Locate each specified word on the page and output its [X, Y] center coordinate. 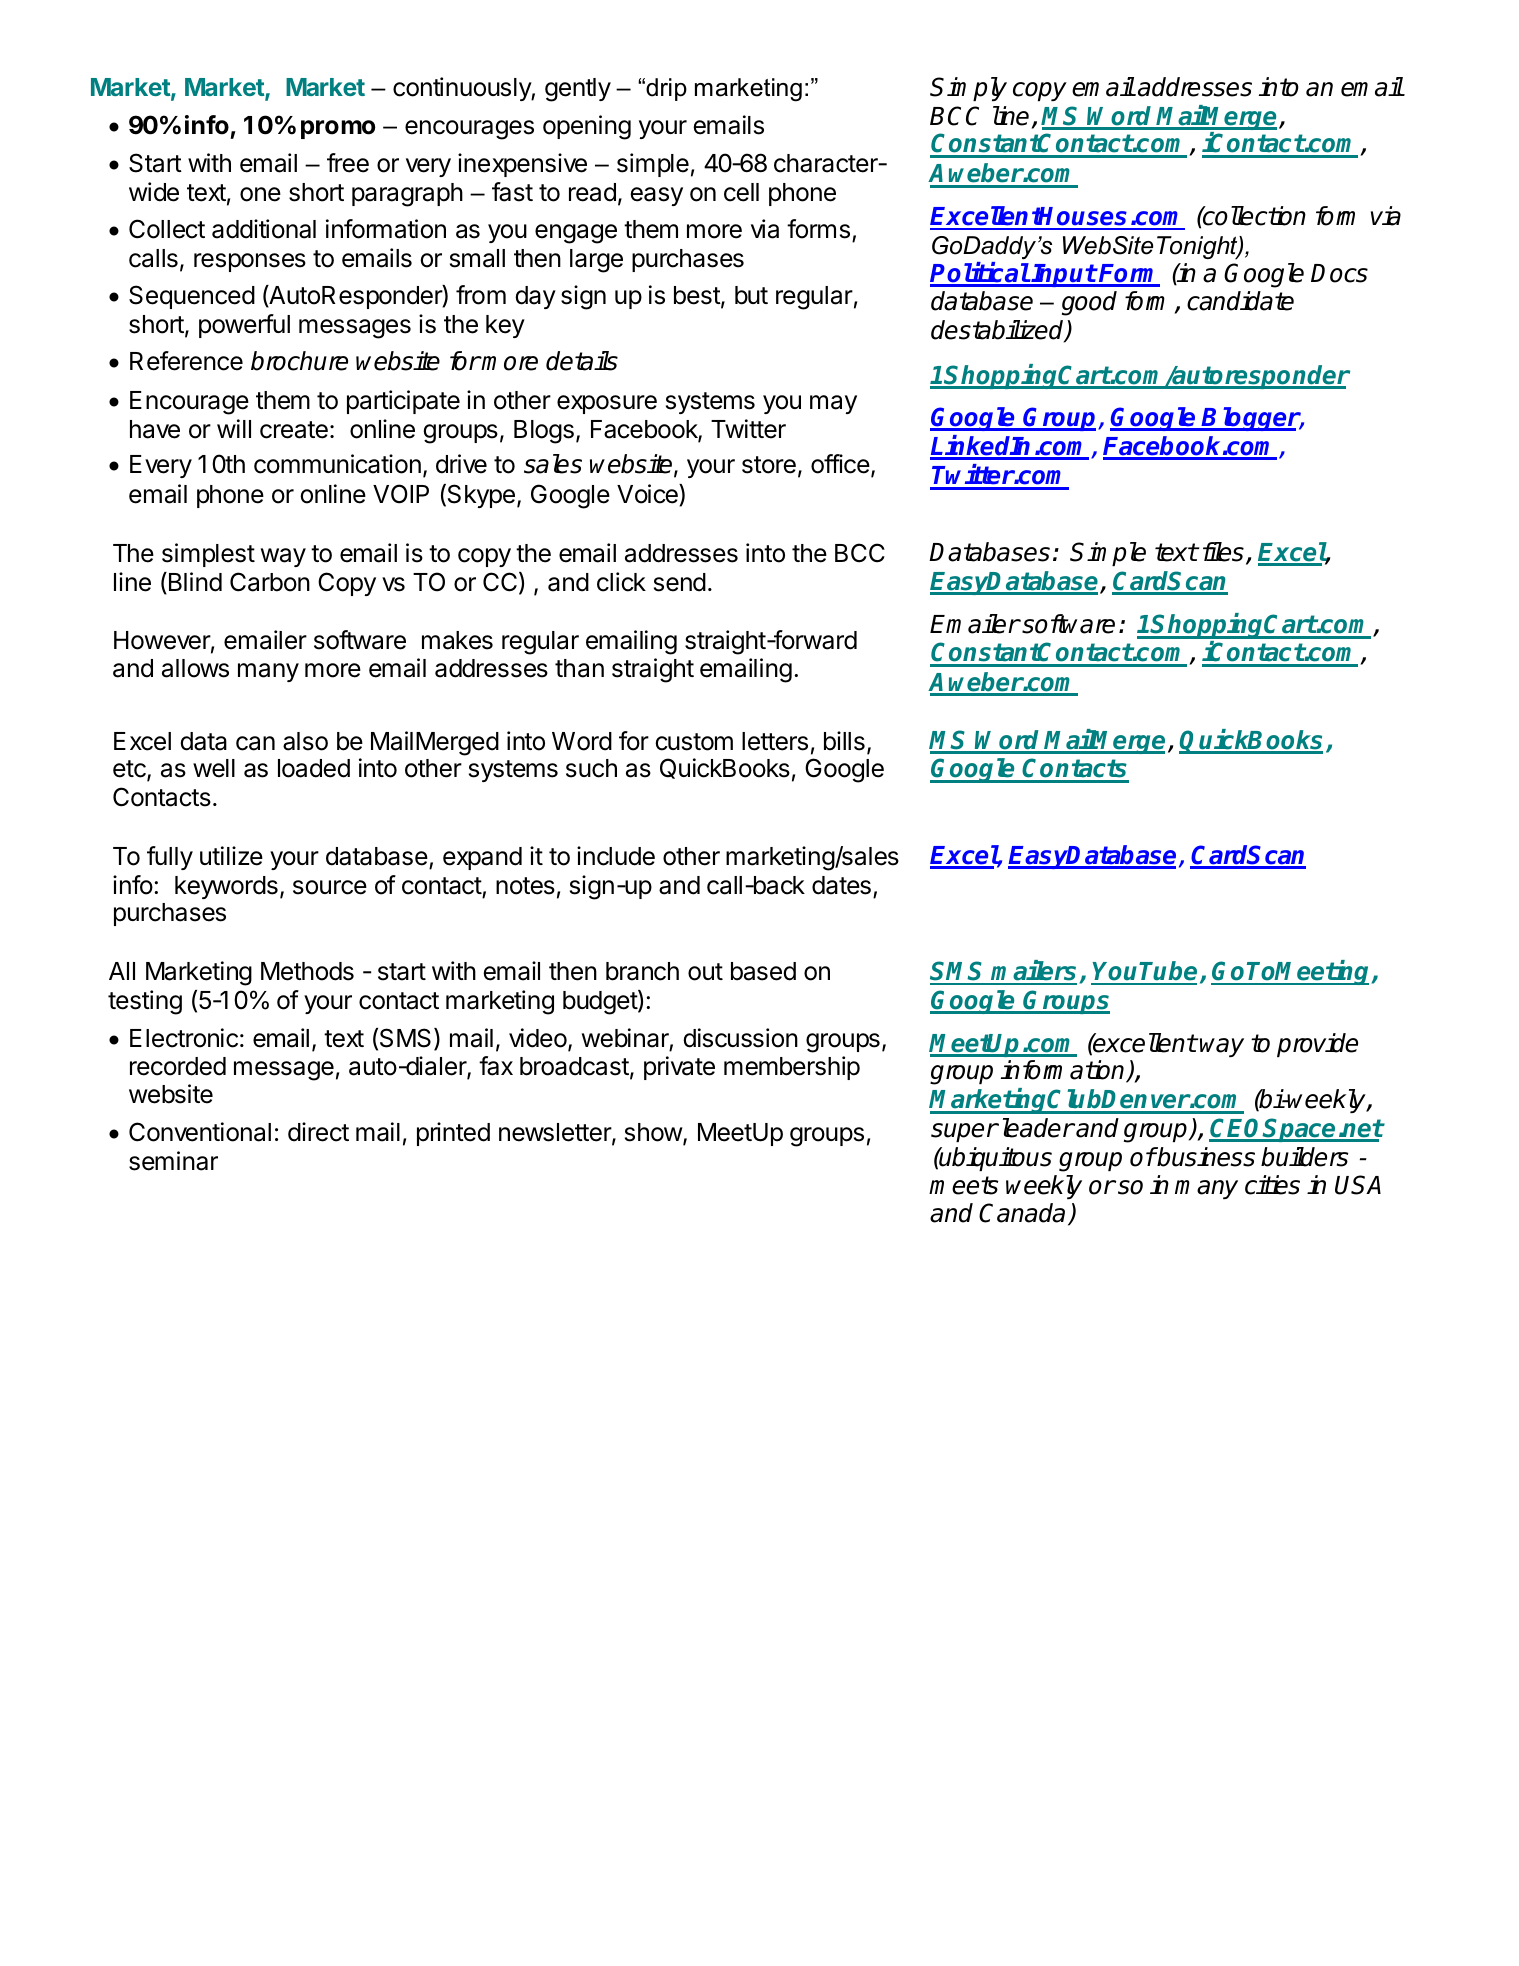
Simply [968, 89]
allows [195, 668]
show [654, 1132]
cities [1272, 1185]
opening [587, 127]
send [680, 582]
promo [338, 129]
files [1223, 552]
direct [318, 1132]
